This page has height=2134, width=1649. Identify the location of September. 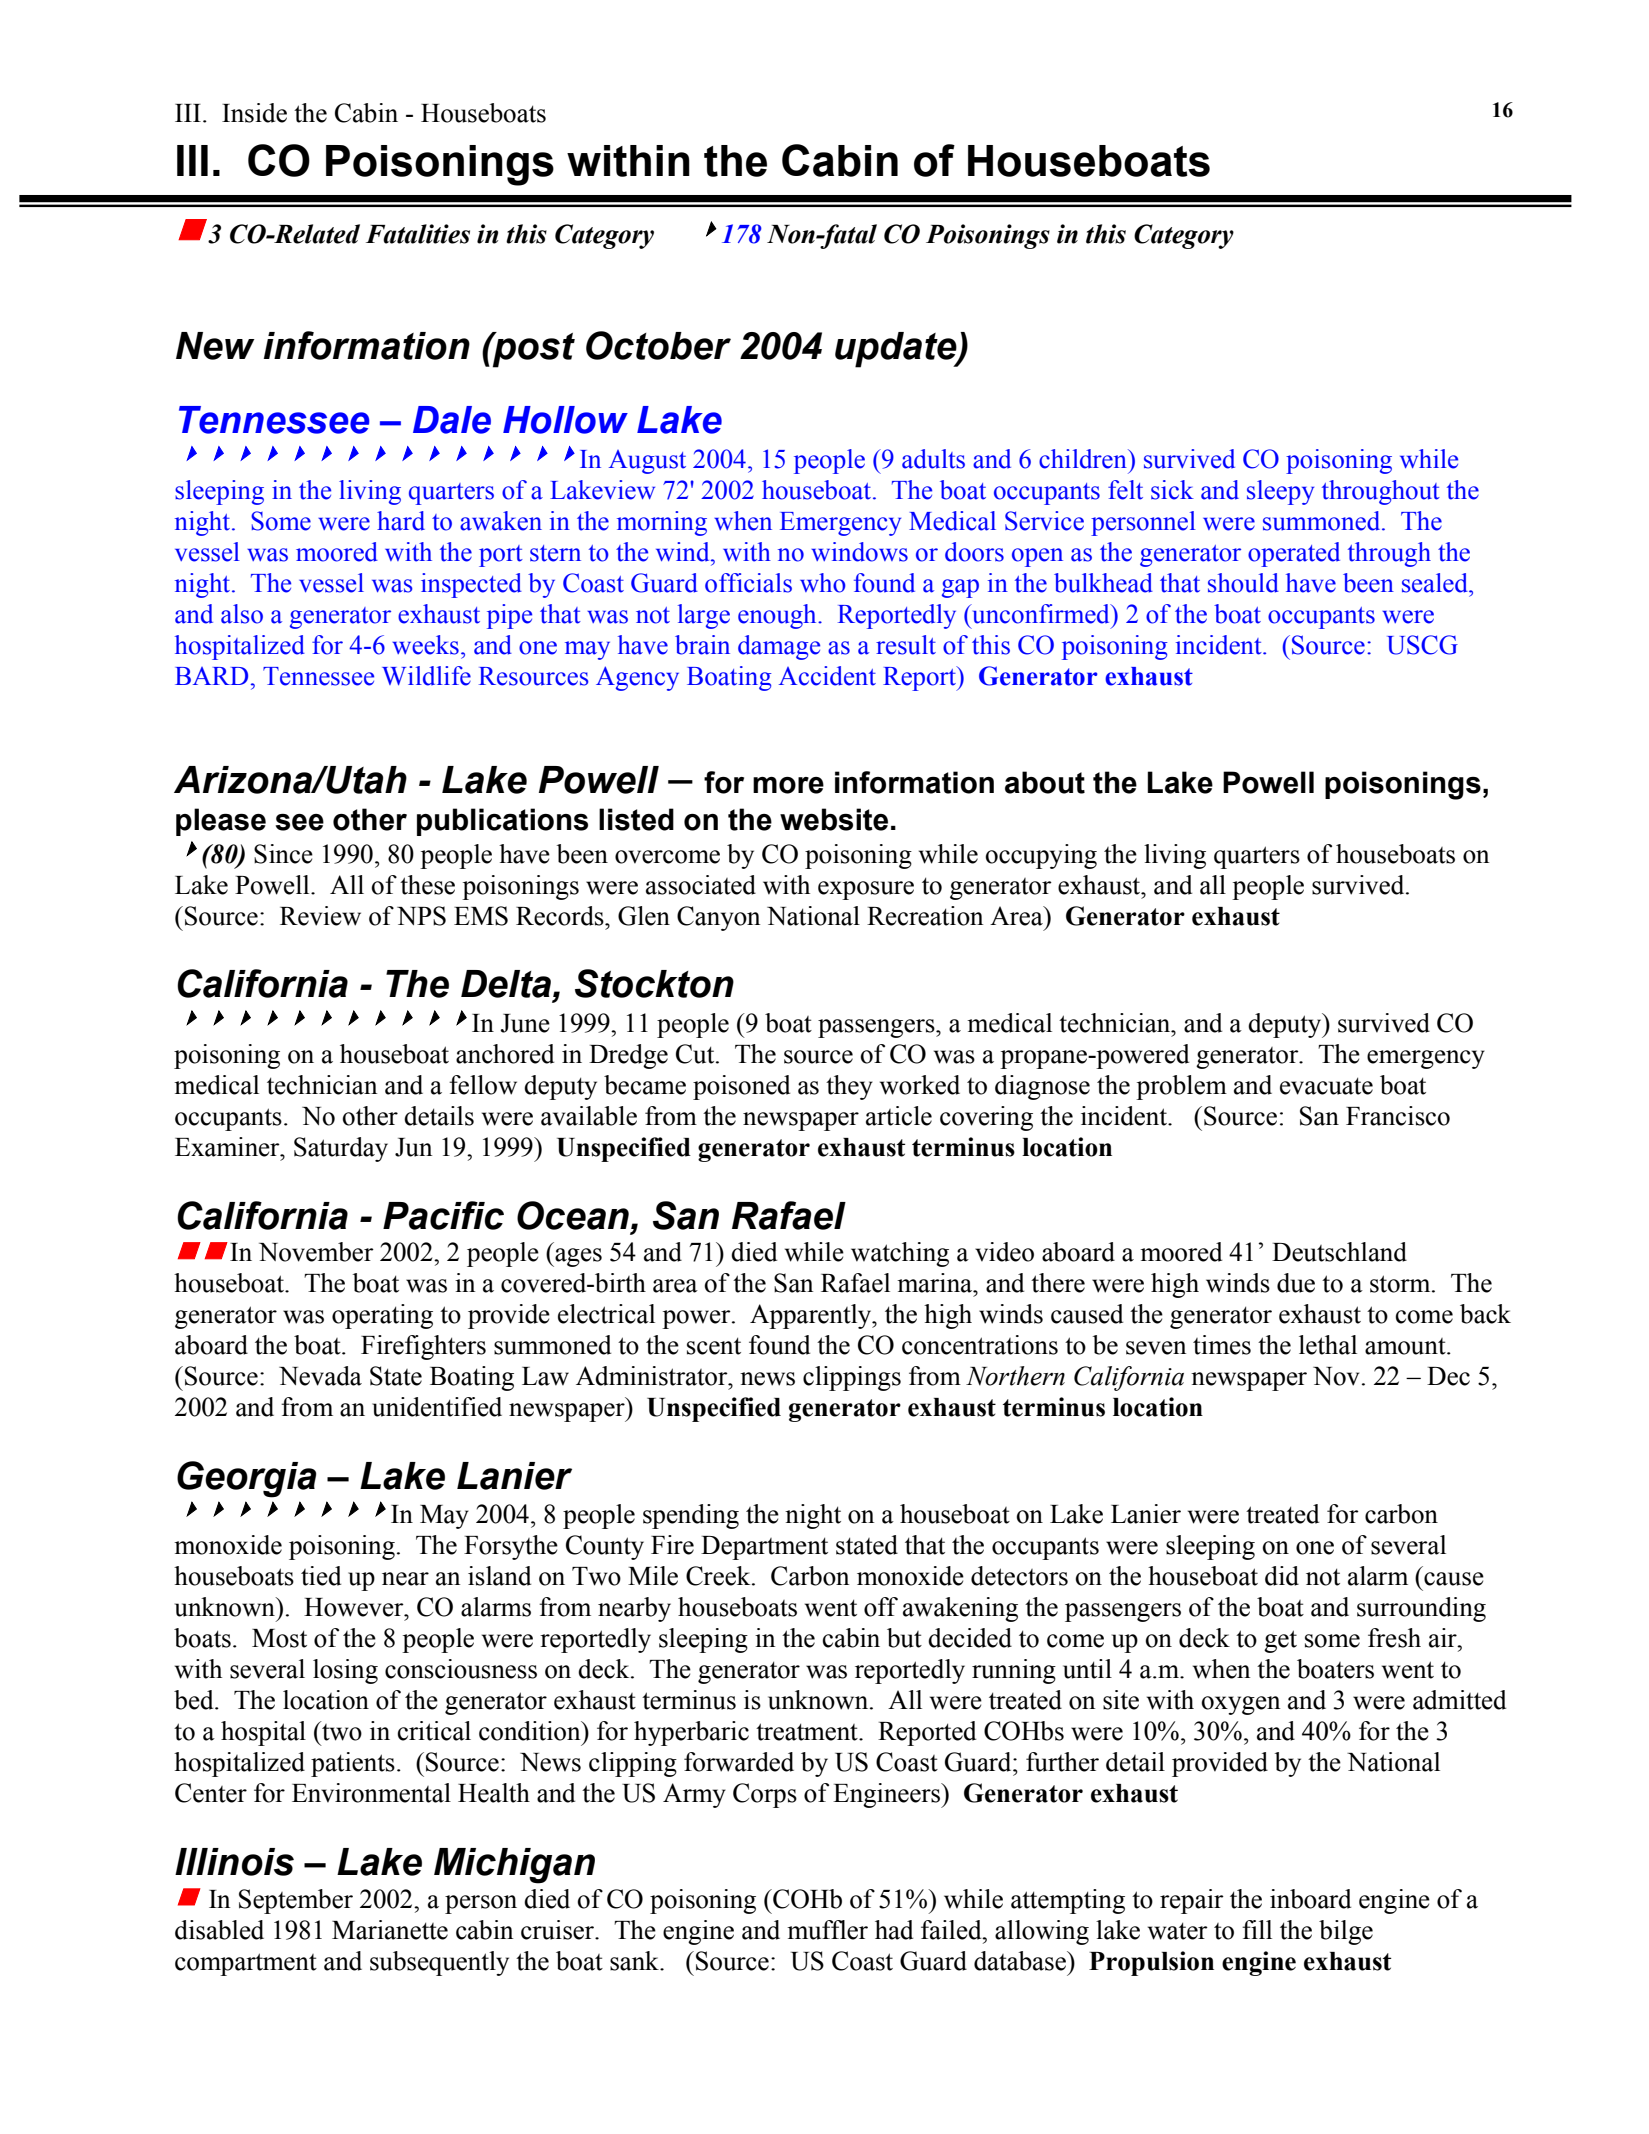
(296, 1901).
